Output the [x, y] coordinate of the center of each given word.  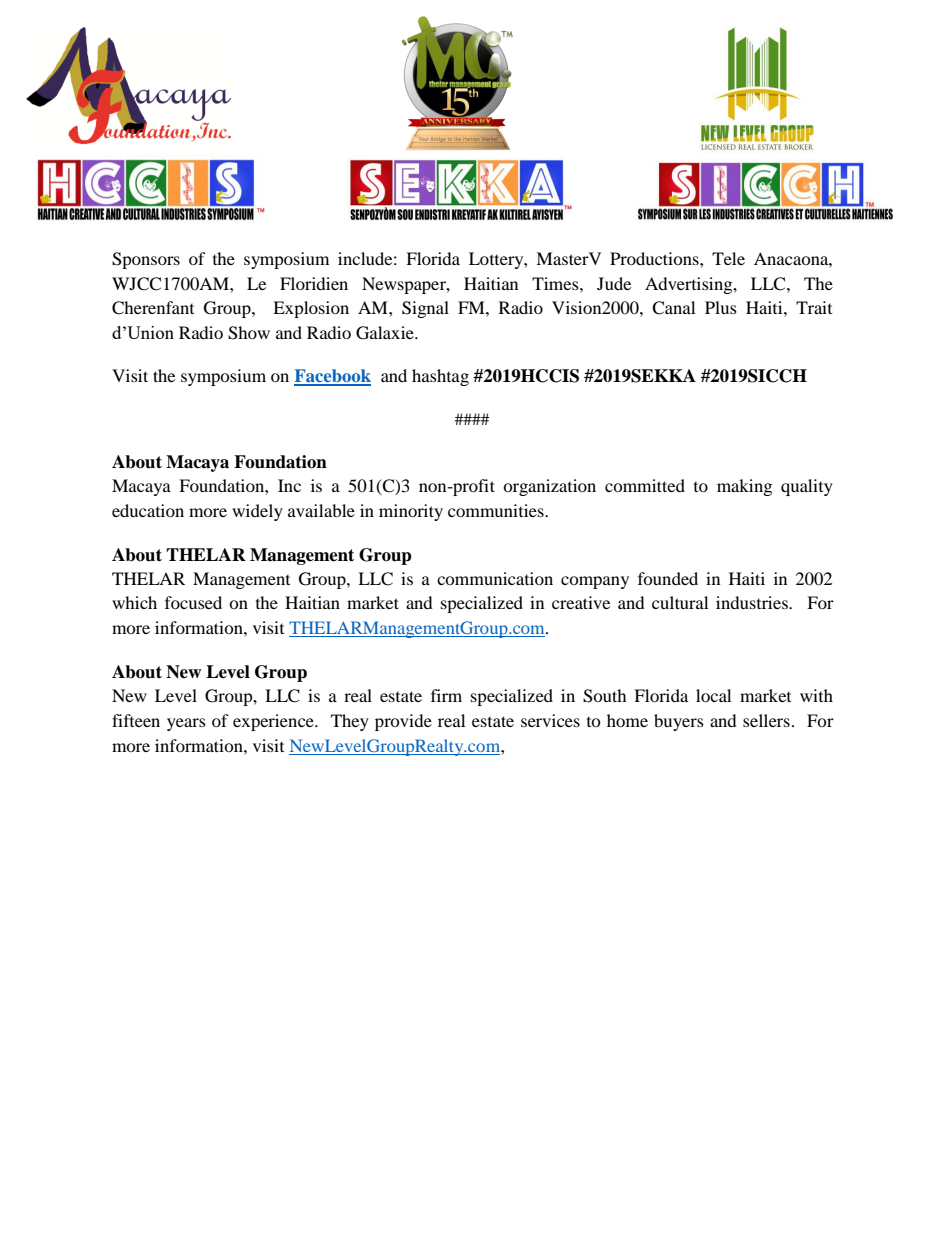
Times [556, 283]
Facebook [332, 377]
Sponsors [146, 260]
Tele [728, 258]
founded [668, 578]
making [744, 487]
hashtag [440, 377]
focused [193, 602]
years [186, 724]
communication [495, 578]
